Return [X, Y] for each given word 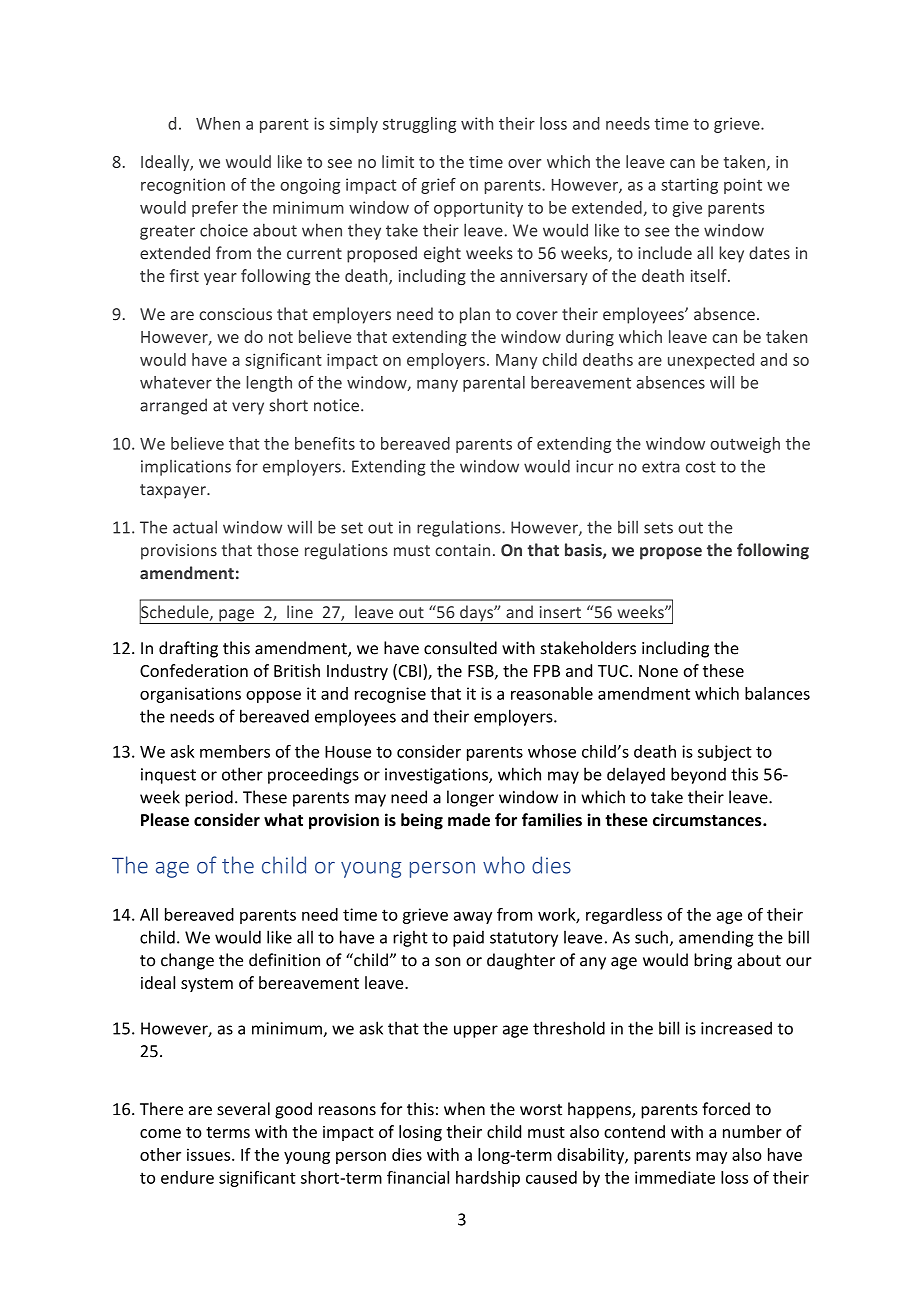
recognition [183, 186]
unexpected [711, 361]
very [248, 408]
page [236, 616]
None [658, 671]
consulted [460, 648]
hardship [488, 1179]
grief [438, 186]
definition [284, 960]
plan [475, 315]
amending [716, 938]
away [473, 917]
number [752, 1131]
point [743, 186]
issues [210, 1154]
